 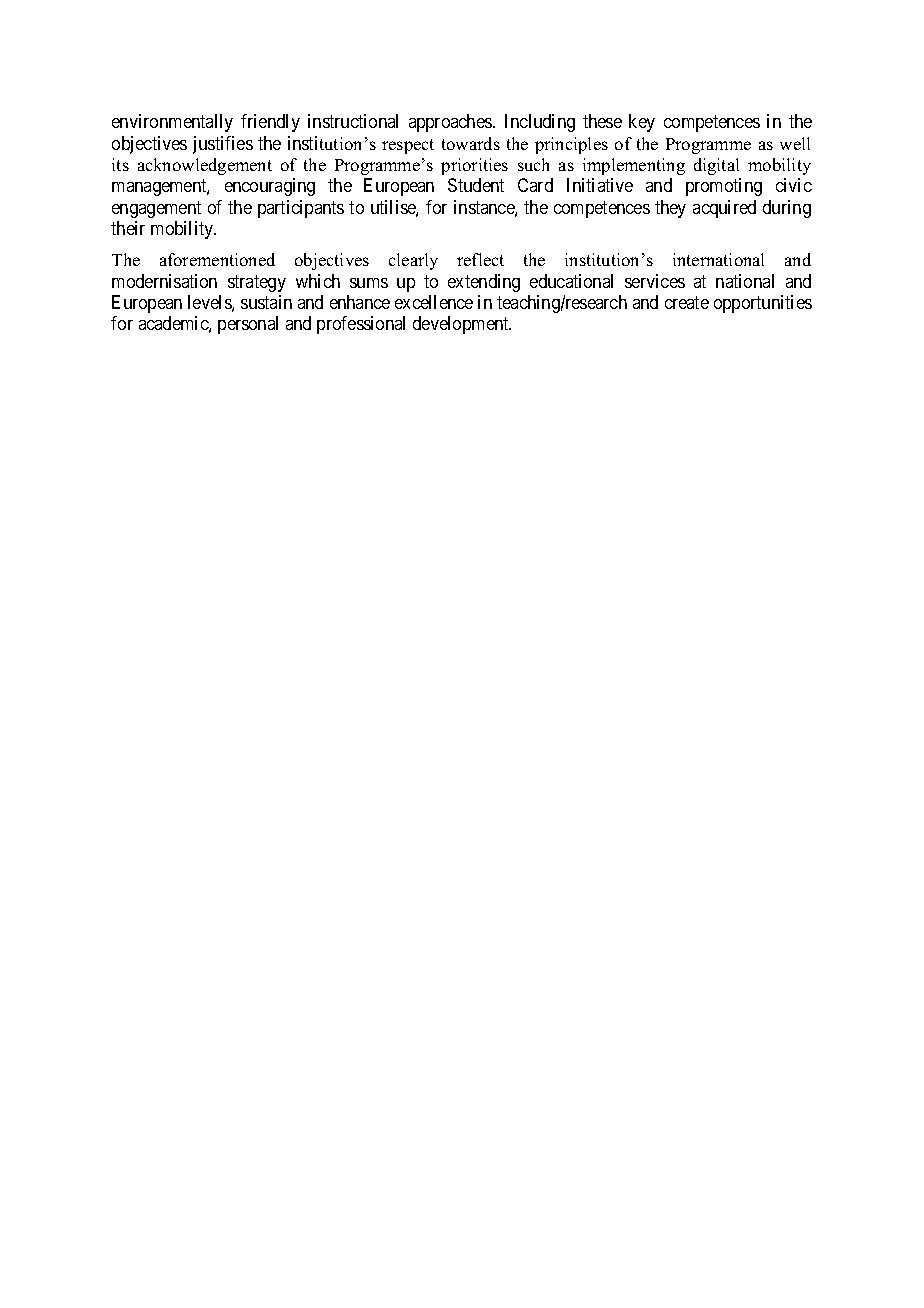 I want to click on acquired, so click(x=724, y=209).
